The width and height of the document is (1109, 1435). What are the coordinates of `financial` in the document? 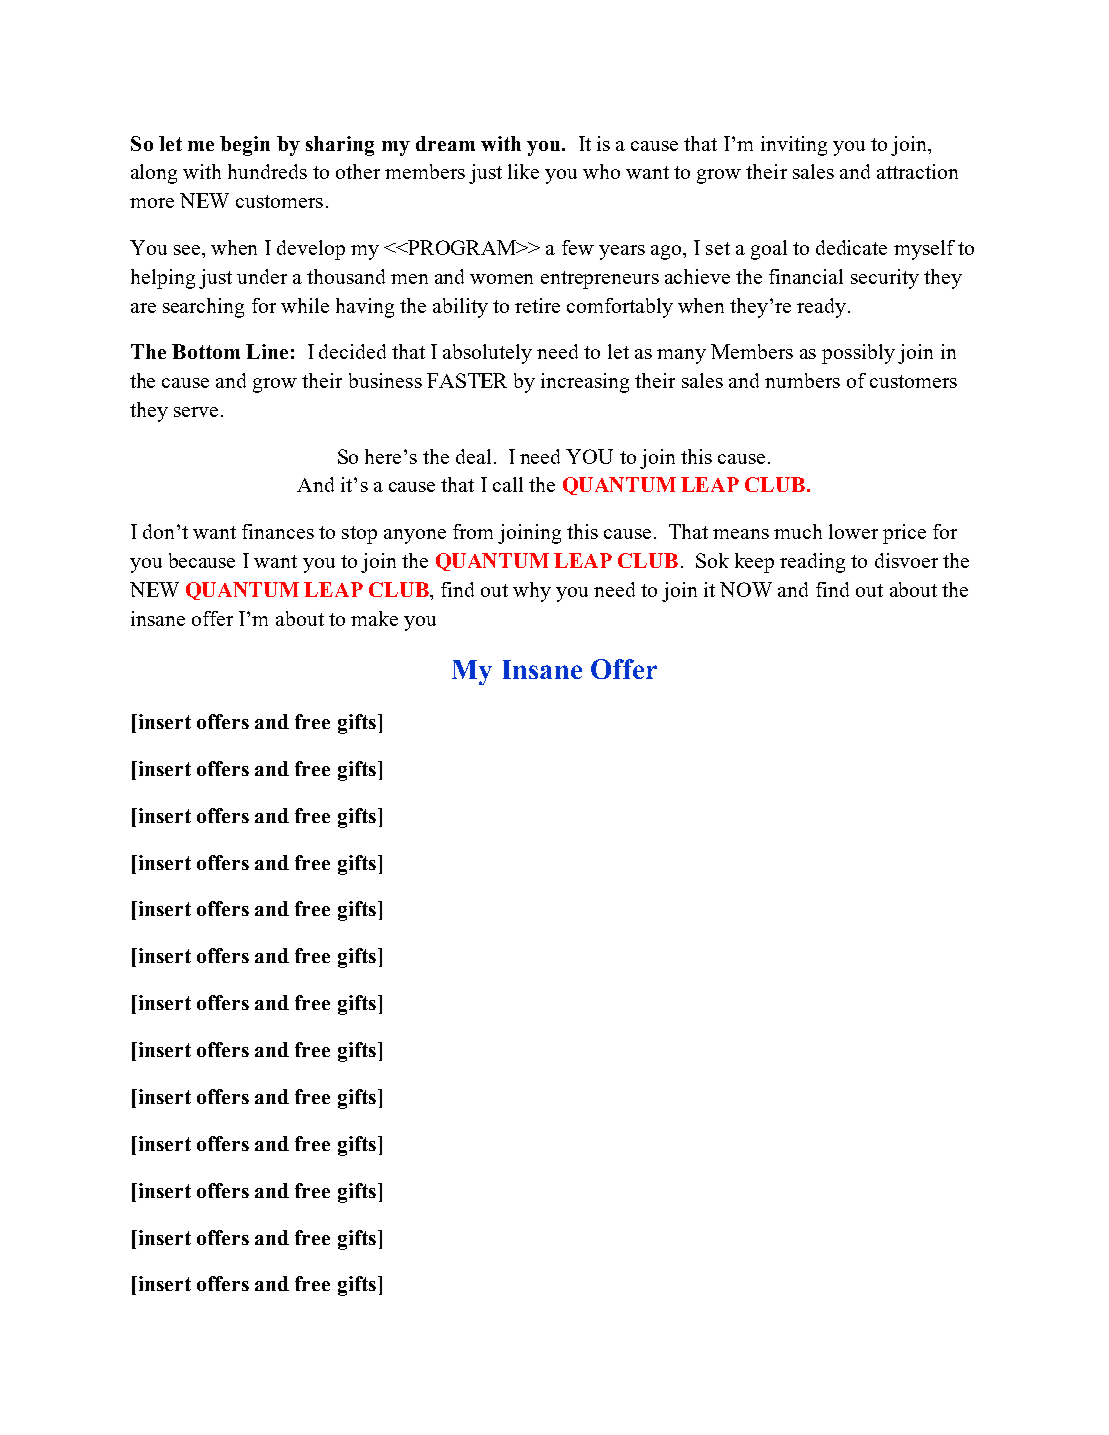 It's located at (806, 276).
